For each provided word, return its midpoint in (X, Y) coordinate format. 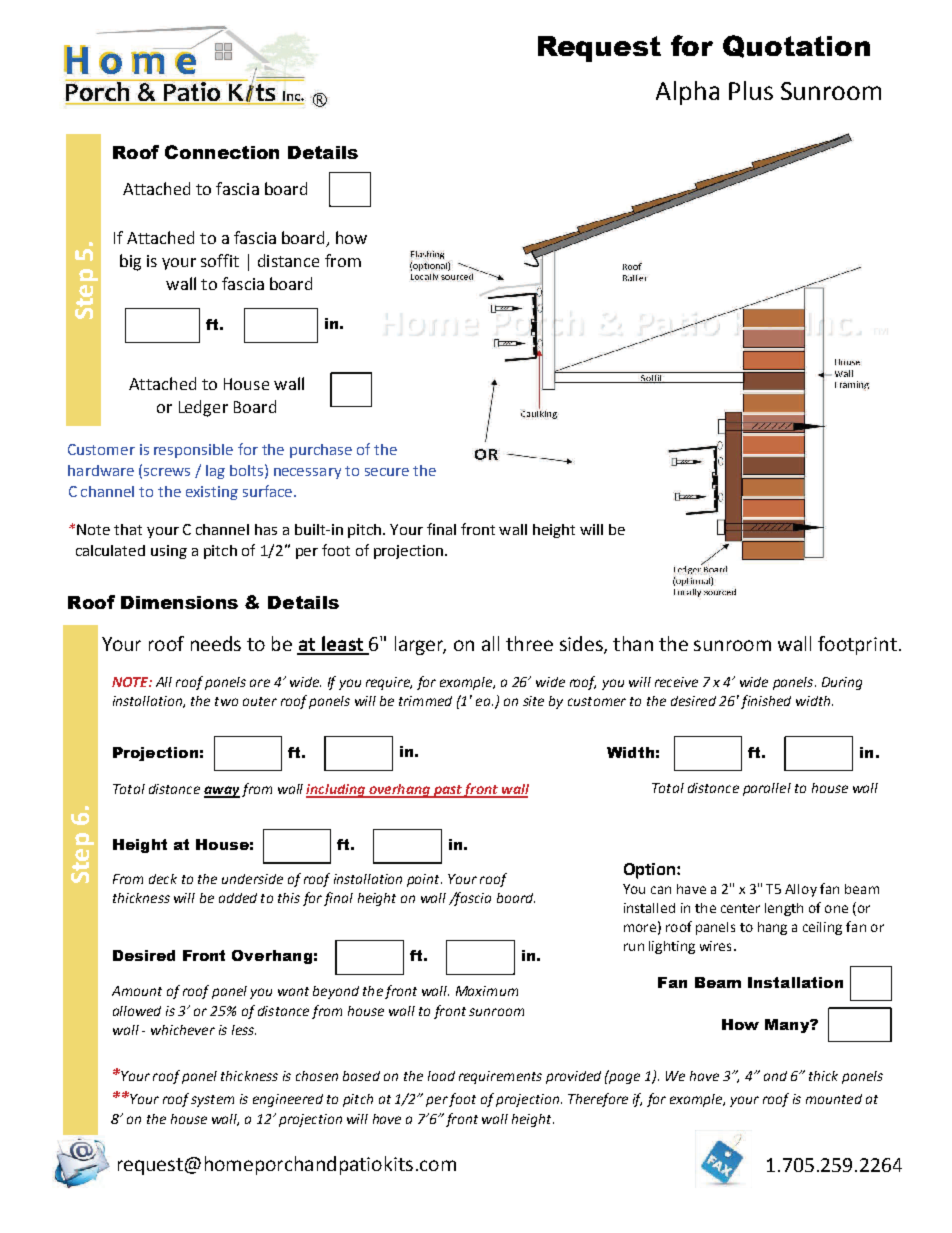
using (169, 552)
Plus (751, 90)
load (441, 1076)
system (212, 1101)
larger (420, 645)
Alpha (687, 93)
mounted (834, 1099)
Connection (222, 152)
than (633, 643)
